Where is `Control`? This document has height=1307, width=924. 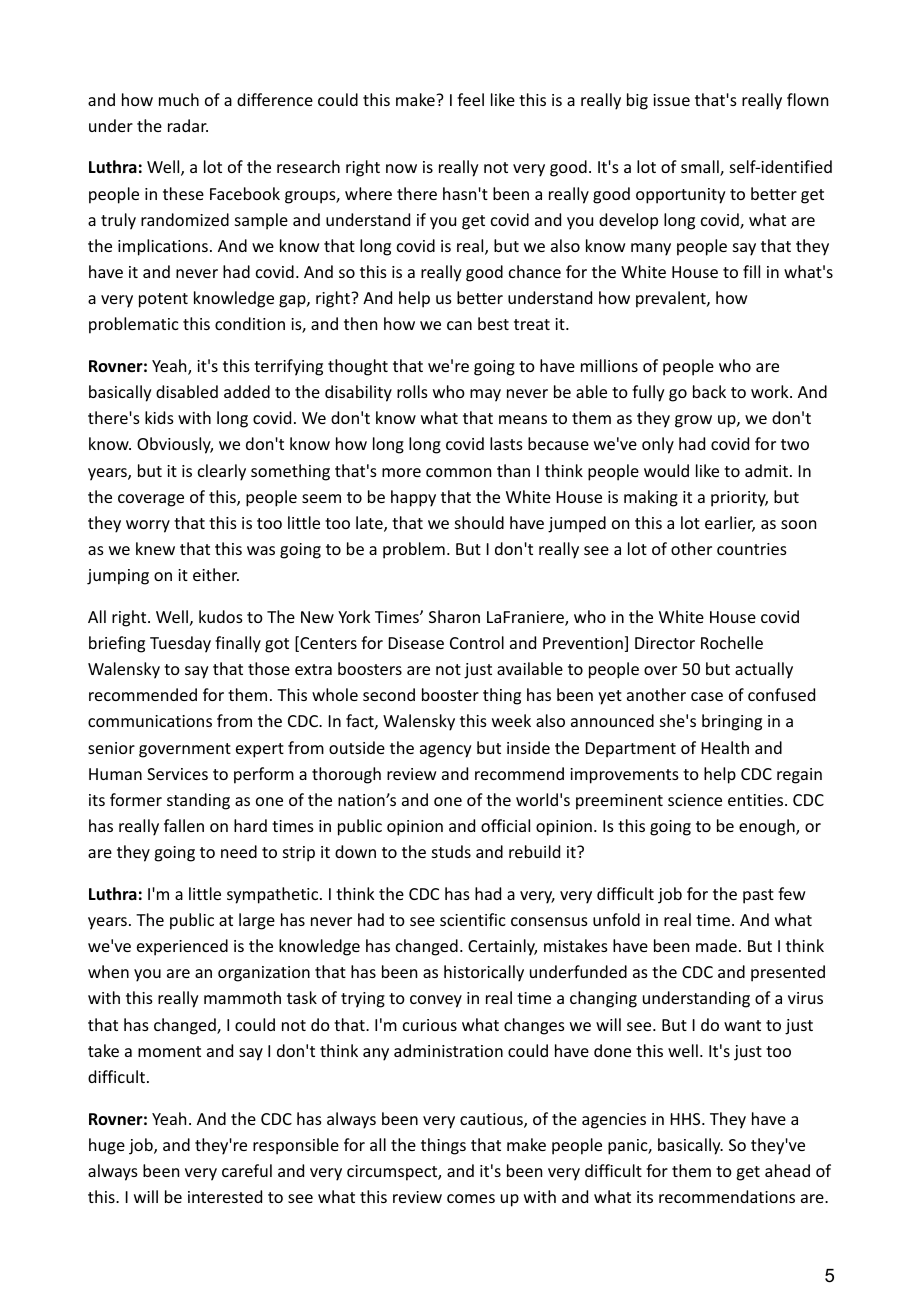 Control is located at coordinates (477, 642).
